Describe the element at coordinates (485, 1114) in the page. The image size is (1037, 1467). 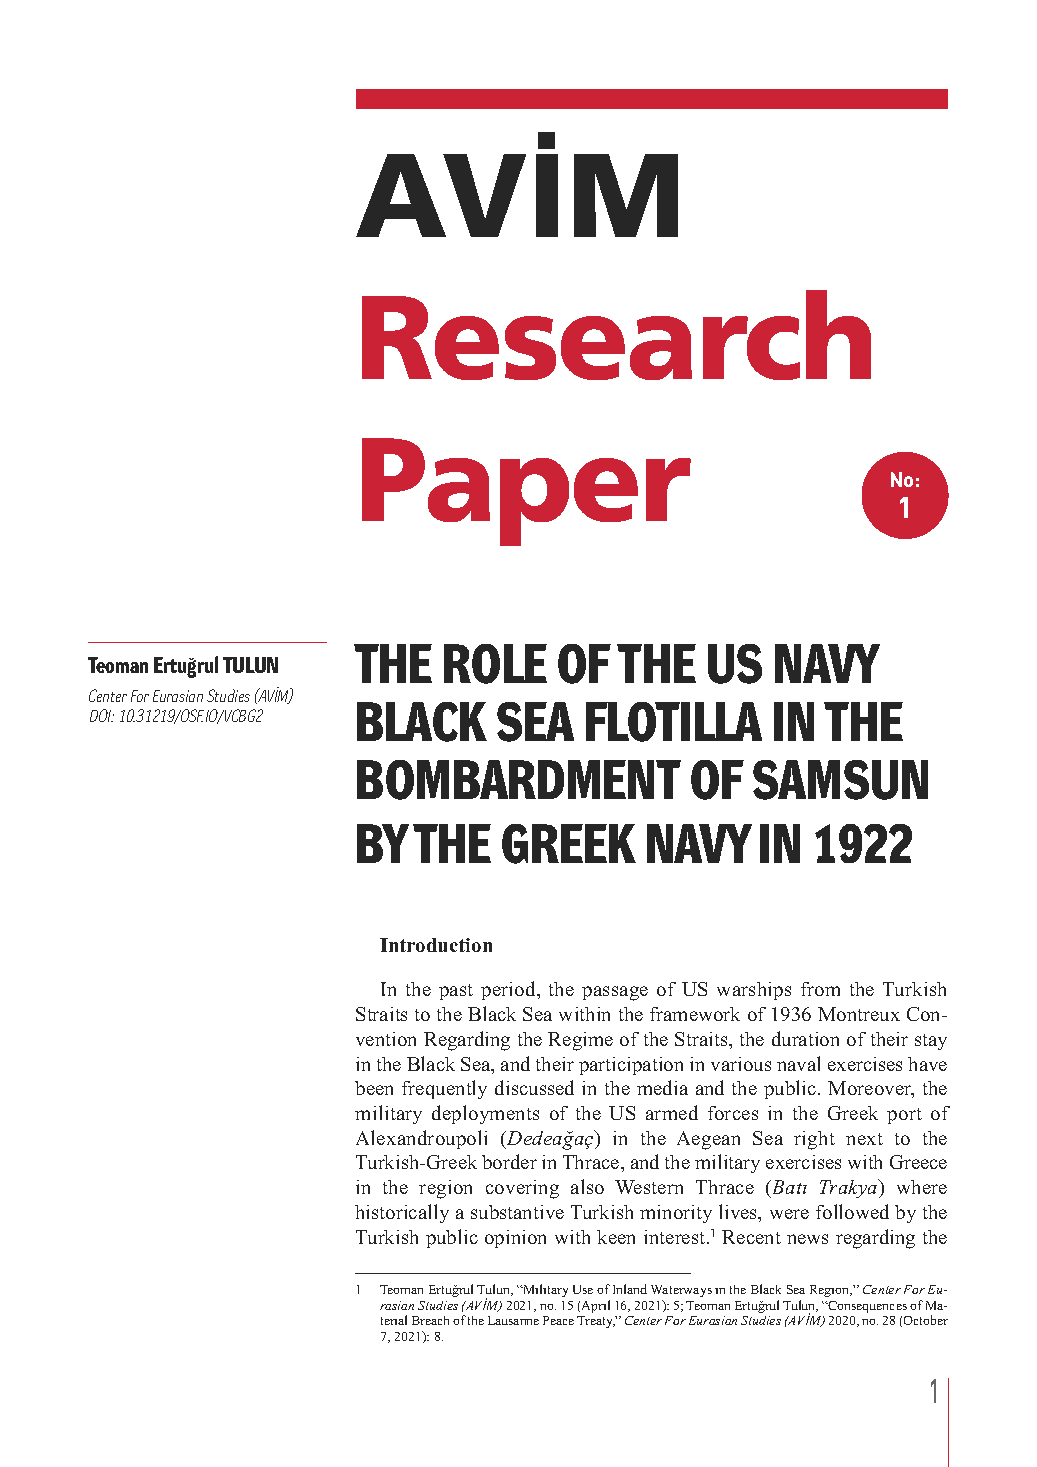
I see `deployments` at that location.
